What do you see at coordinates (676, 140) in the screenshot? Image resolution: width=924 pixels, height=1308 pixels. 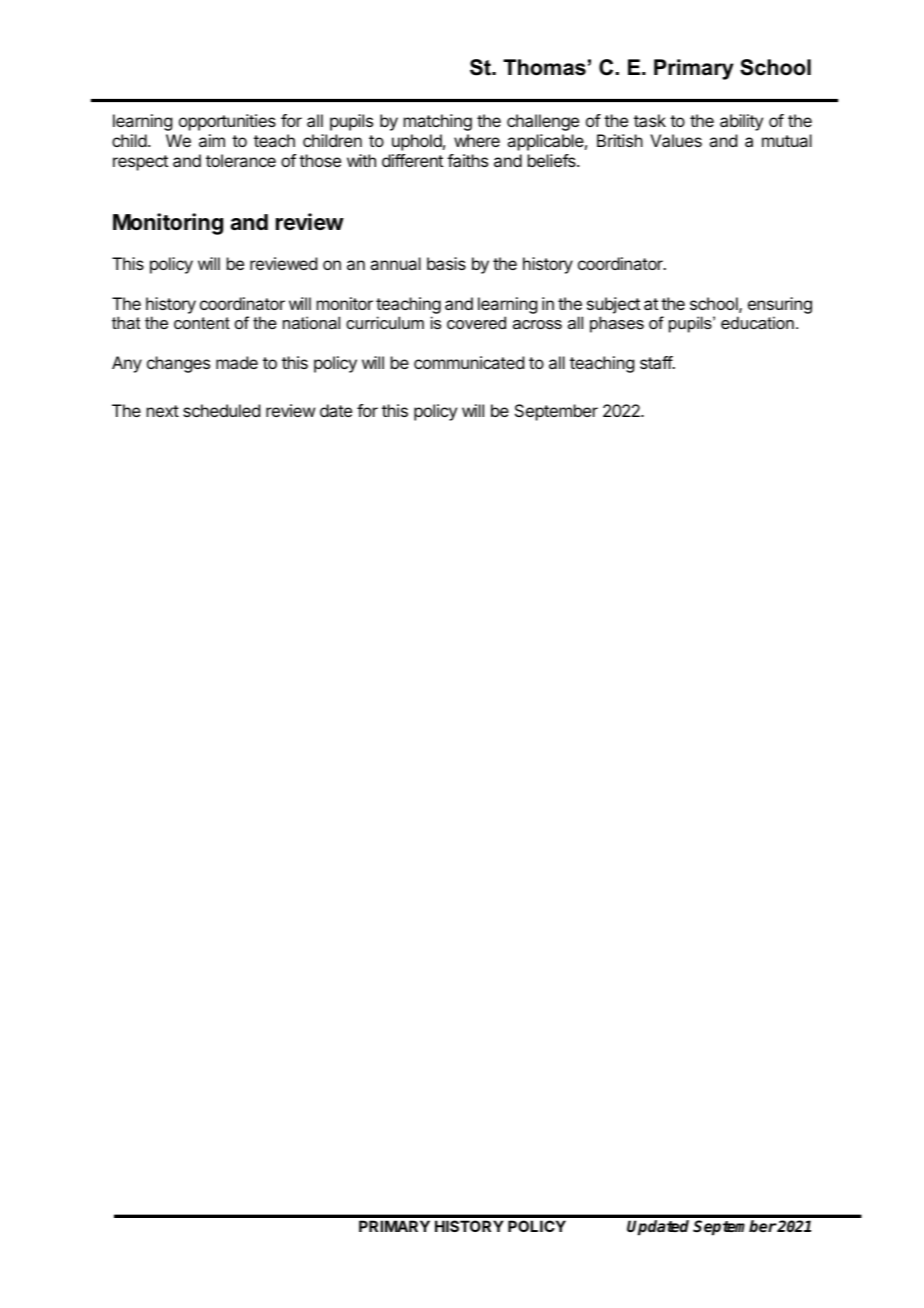 I see `Values` at bounding box center [676, 140].
